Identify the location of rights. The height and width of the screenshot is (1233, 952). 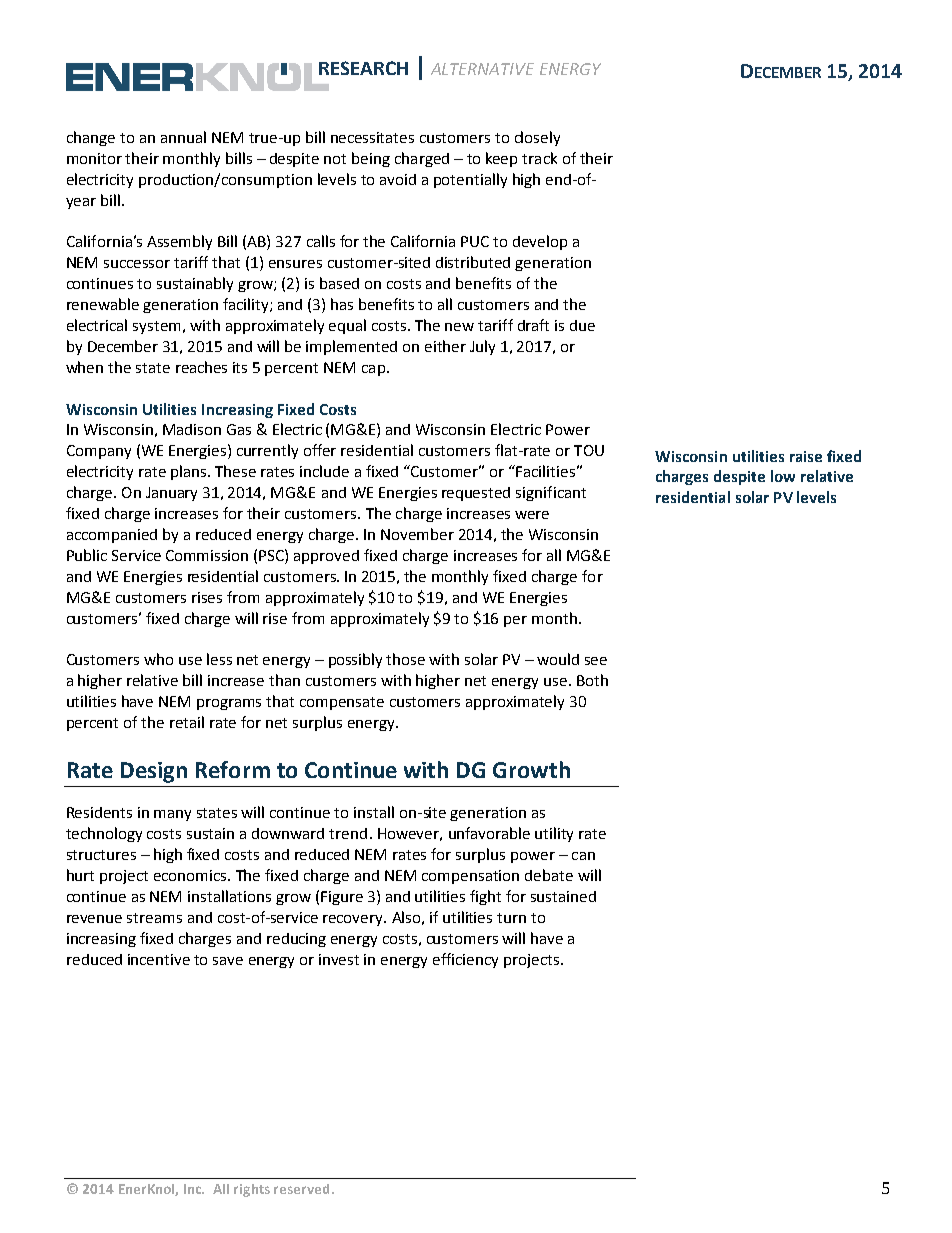
(252, 1190).
